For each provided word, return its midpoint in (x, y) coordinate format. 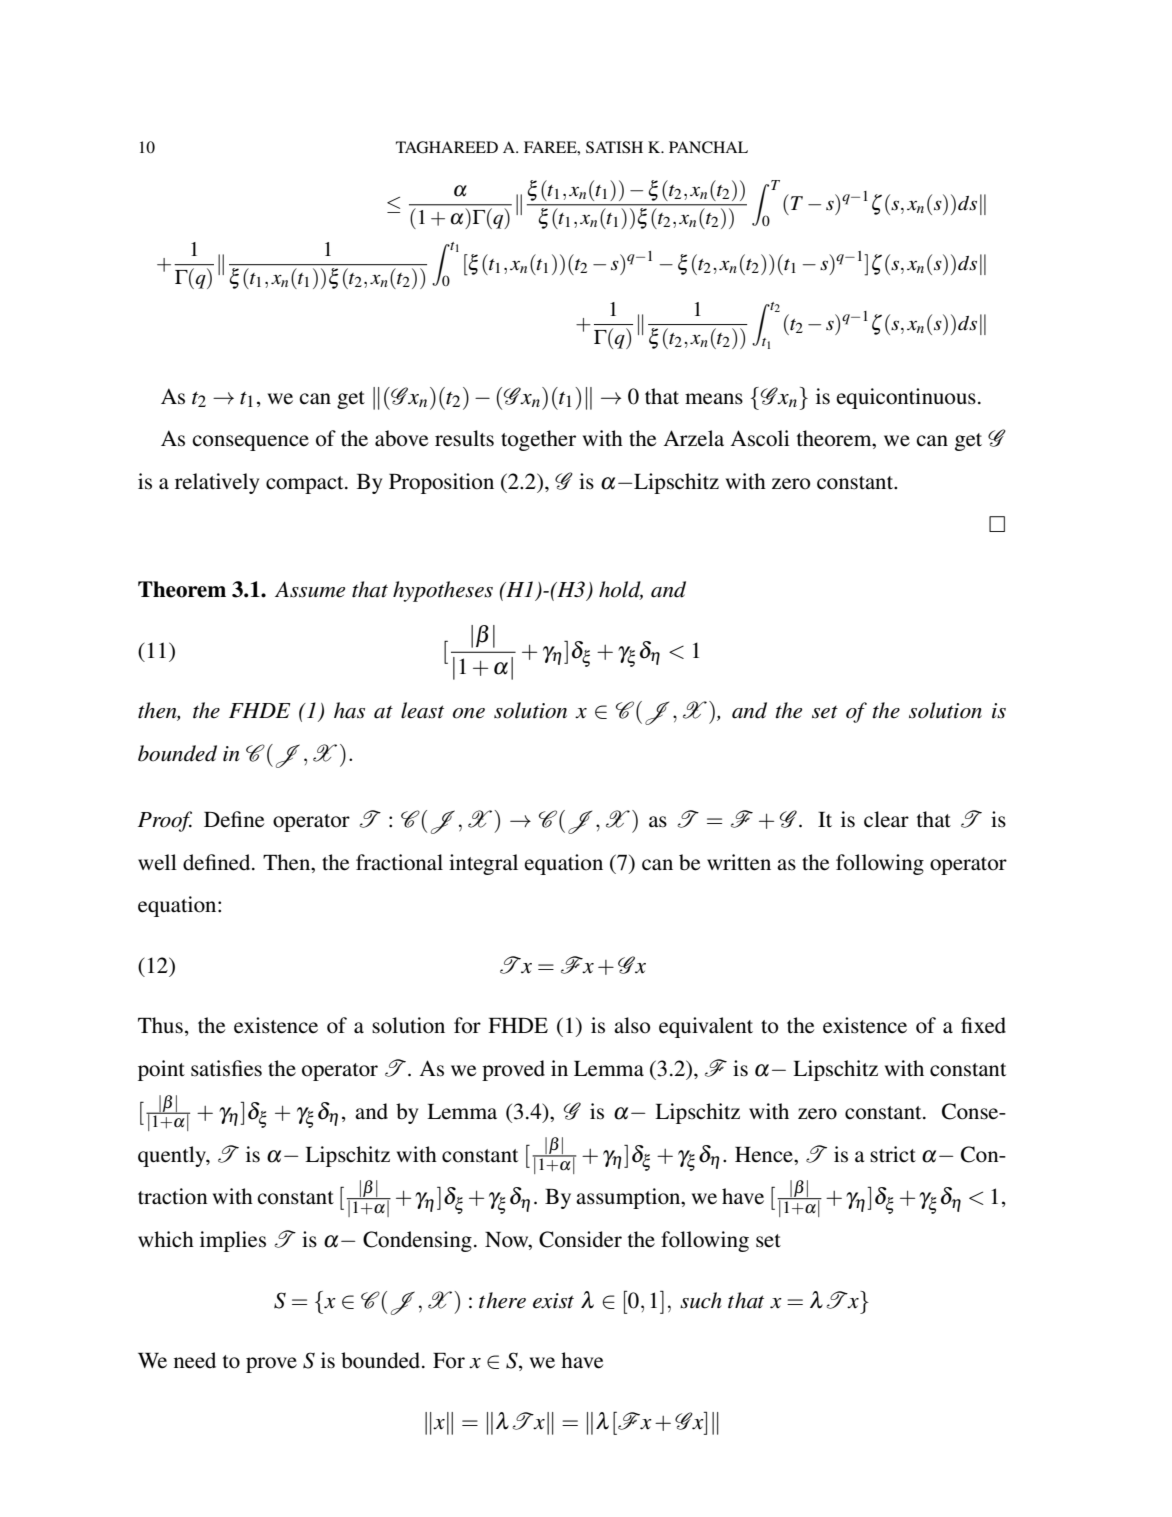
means (714, 399)
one (469, 713)
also (632, 1025)
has (349, 710)
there (502, 1300)
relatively (217, 483)
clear (886, 819)
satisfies (226, 1068)
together (538, 440)
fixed (983, 1025)
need (195, 1360)
